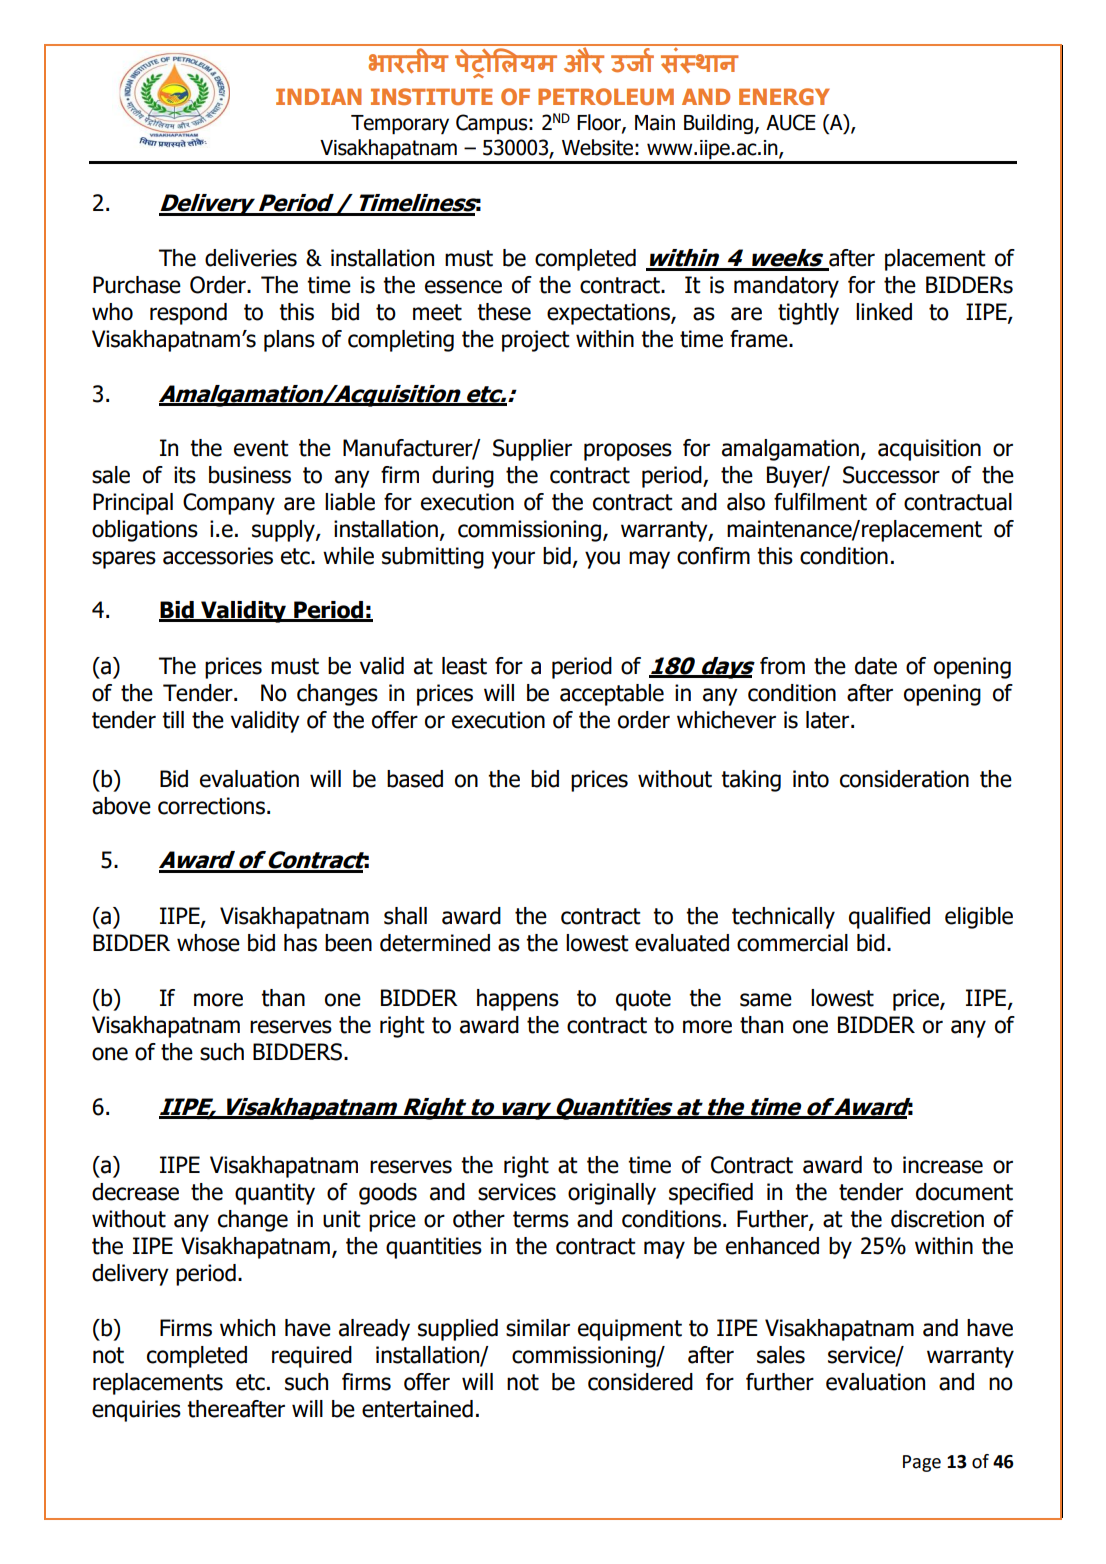 The height and width of the screenshot is (1564, 1106). What do you see at coordinates (218, 556) in the screenshot?
I see `accessories` at bounding box center [218, 556].
